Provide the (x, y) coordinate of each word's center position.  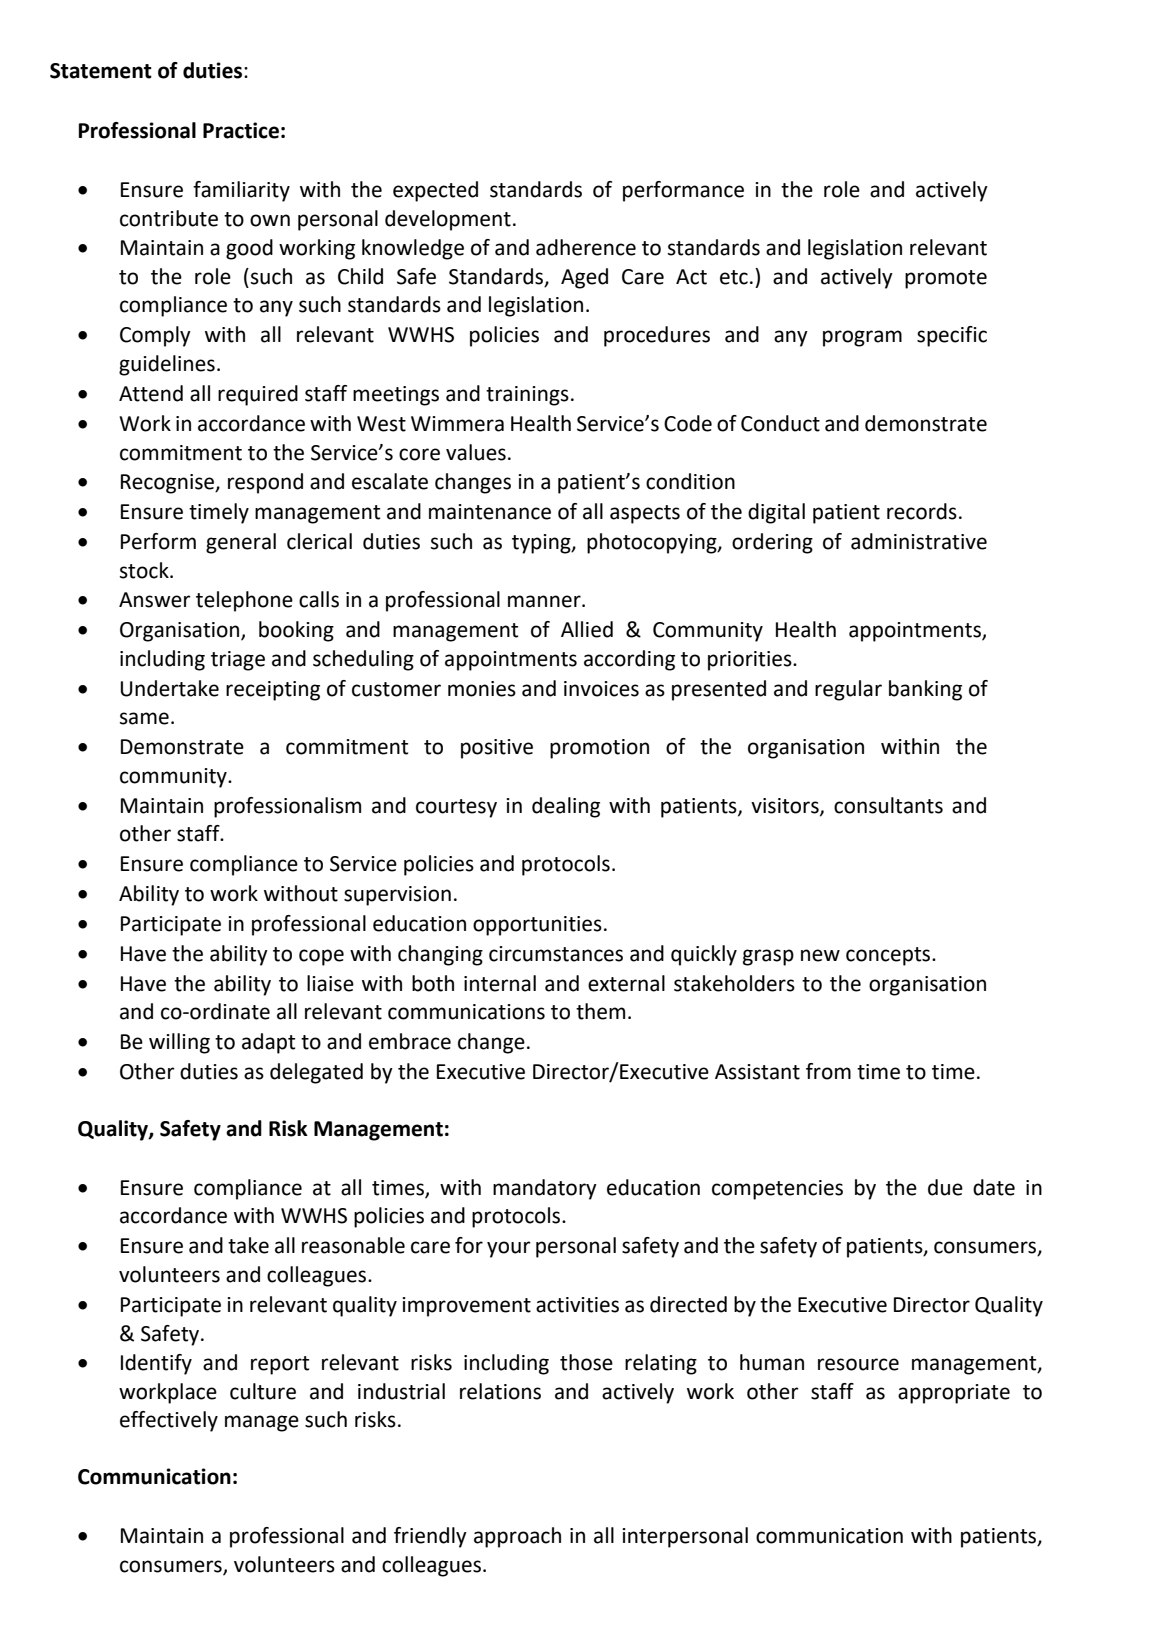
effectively (169, 1421)
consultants (888, 805)
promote (946, 279)
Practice (241, 130)
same (144, 718)
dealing (566, 807)
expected (435, 191)
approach (517, 1537)
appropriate (954, 1394)
